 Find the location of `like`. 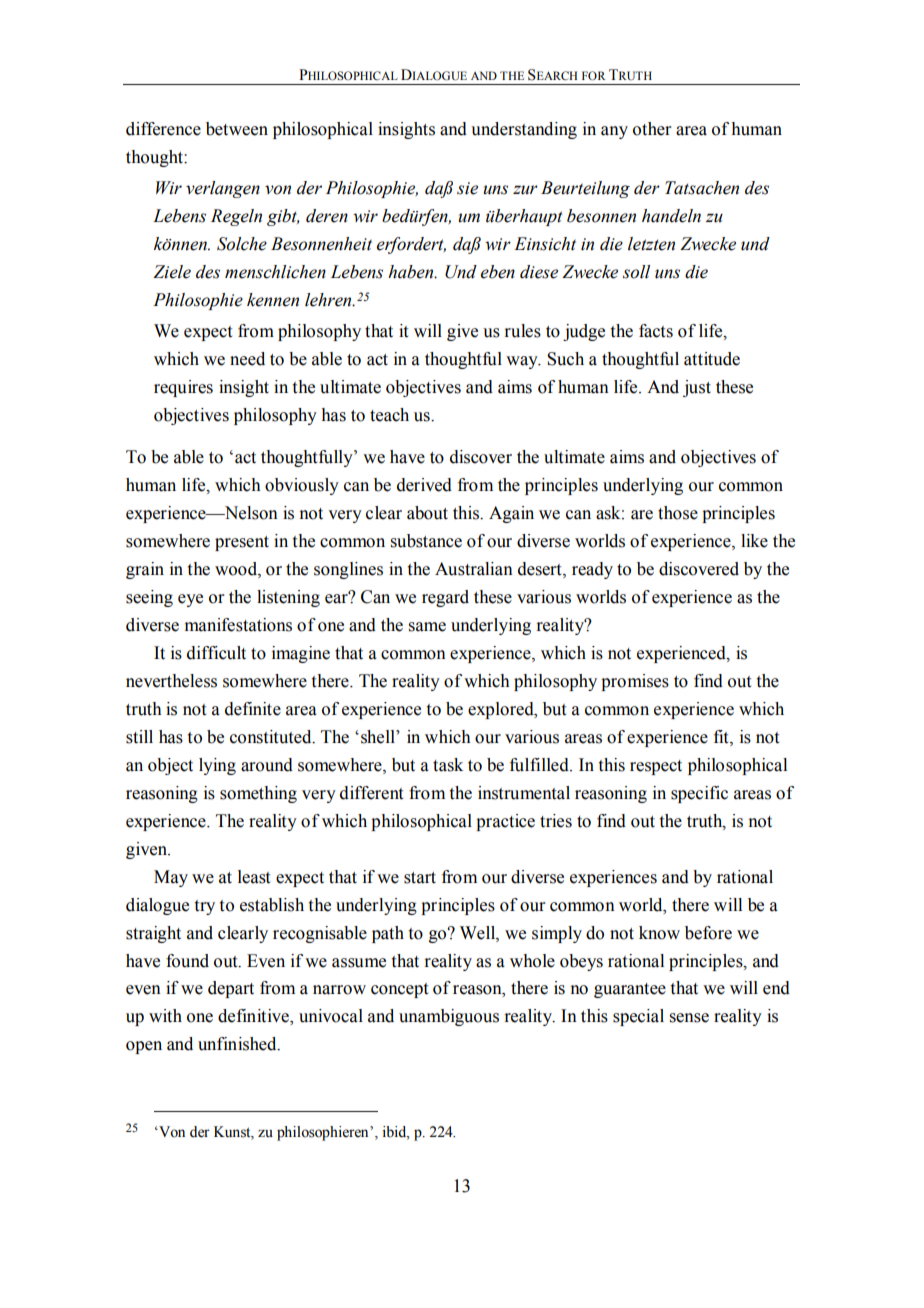

like is located at coordinates (754, 541).
